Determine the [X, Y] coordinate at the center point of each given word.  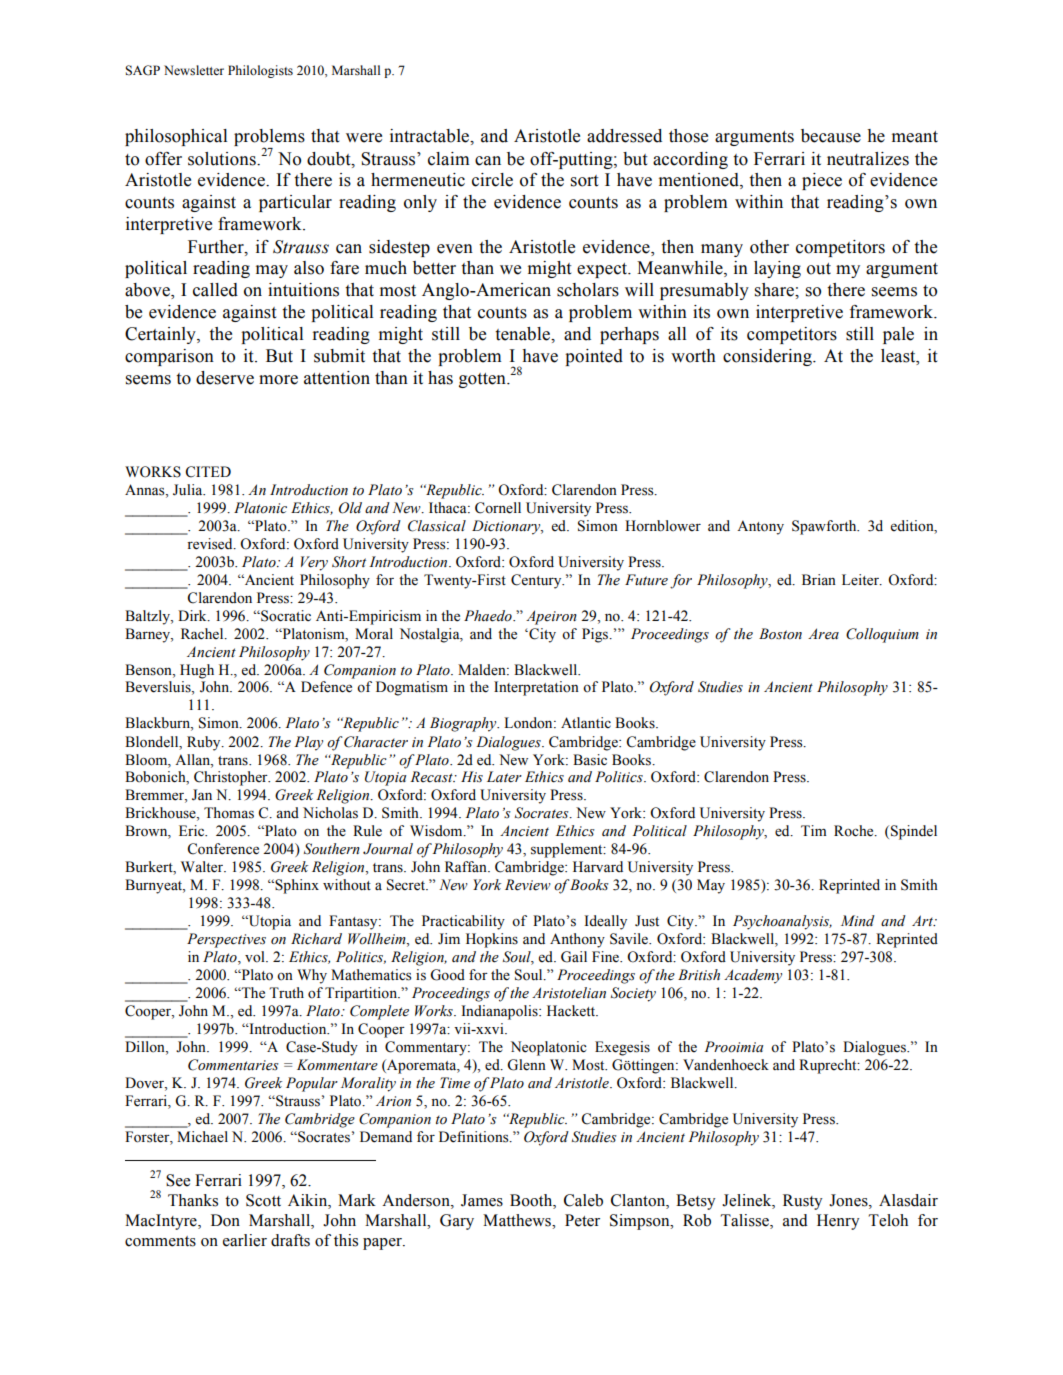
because [831, 136]
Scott [263, 1200]
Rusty [803, 1202]
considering [768, 357]
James [482, 1200]
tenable [523, 334]
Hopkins [492, 940]
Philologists [260, 71]
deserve [225, 378]
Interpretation [536, 688]
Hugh [197, 671]
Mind [858, 920]
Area [823, 634]
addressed [624, 136]
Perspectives [226, 940]
